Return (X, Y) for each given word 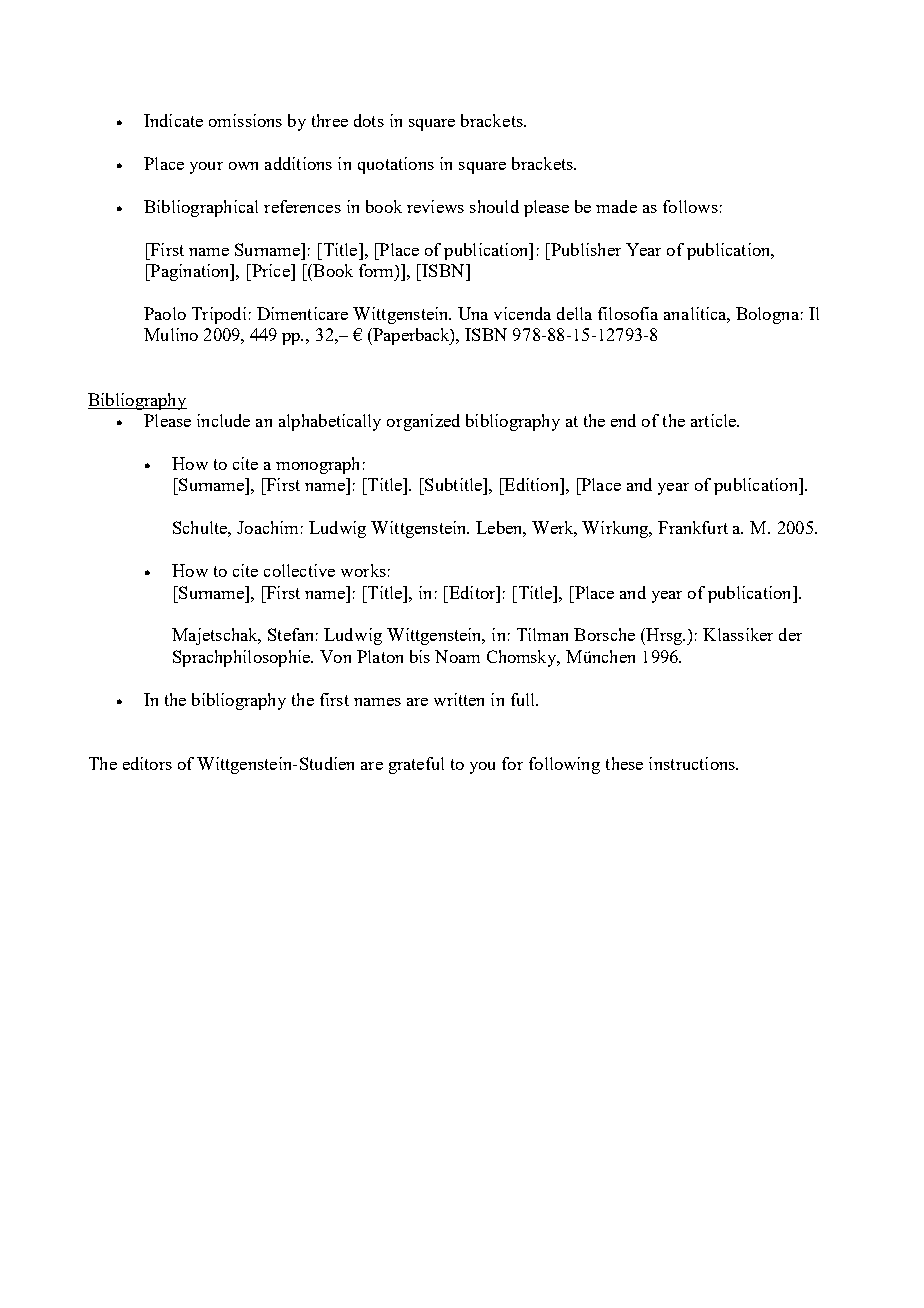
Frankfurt (693, 527)
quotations (396, 165)
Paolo (165, 313)
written (459, 699)
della (574, 313)
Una (473, 313)
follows (690, 206)
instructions (693, 763)
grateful (416, 765)
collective (299, 570)
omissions (245, 120)
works (363, 570)
